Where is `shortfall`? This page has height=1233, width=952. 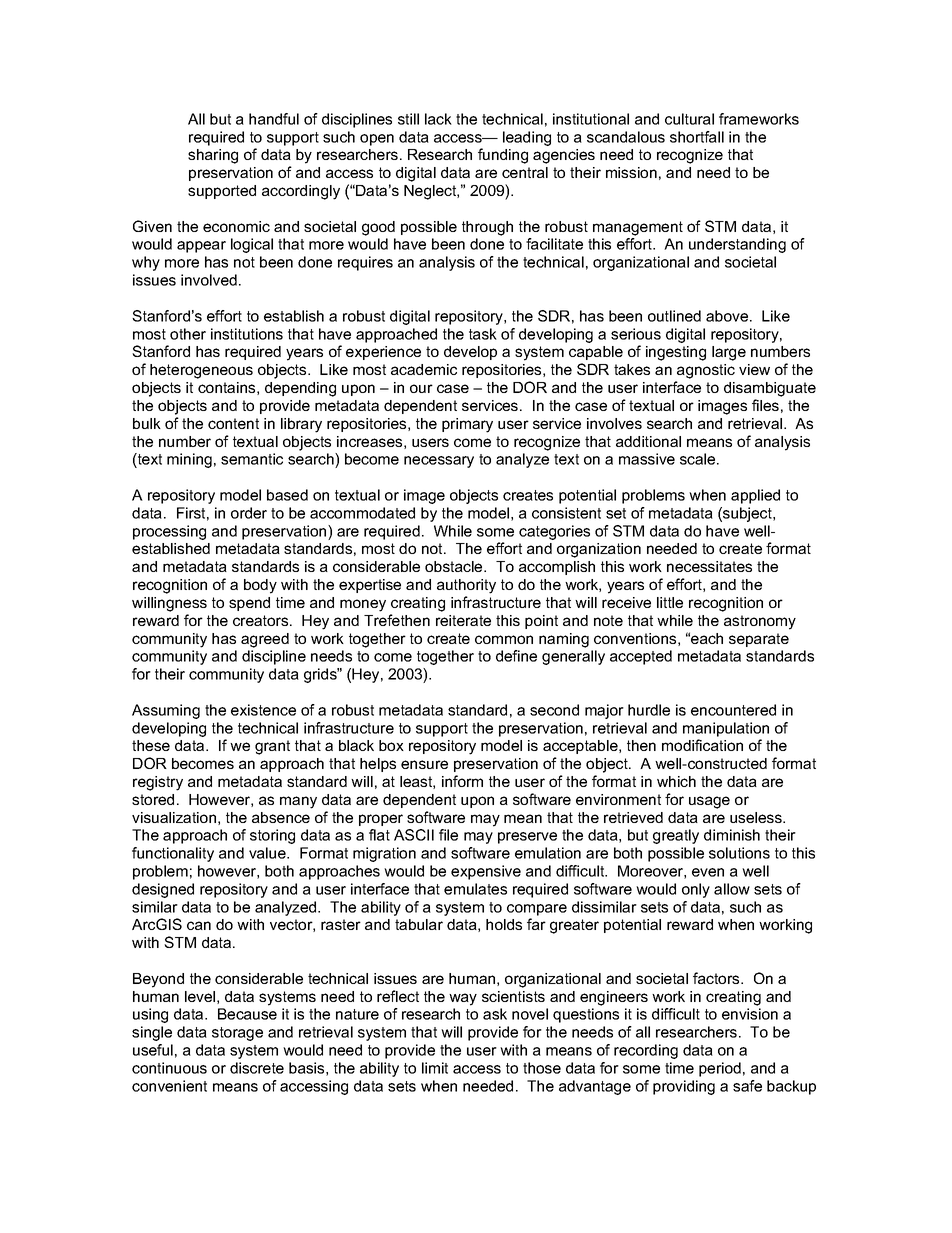 shortfall is located at coordinates (697, 137).
